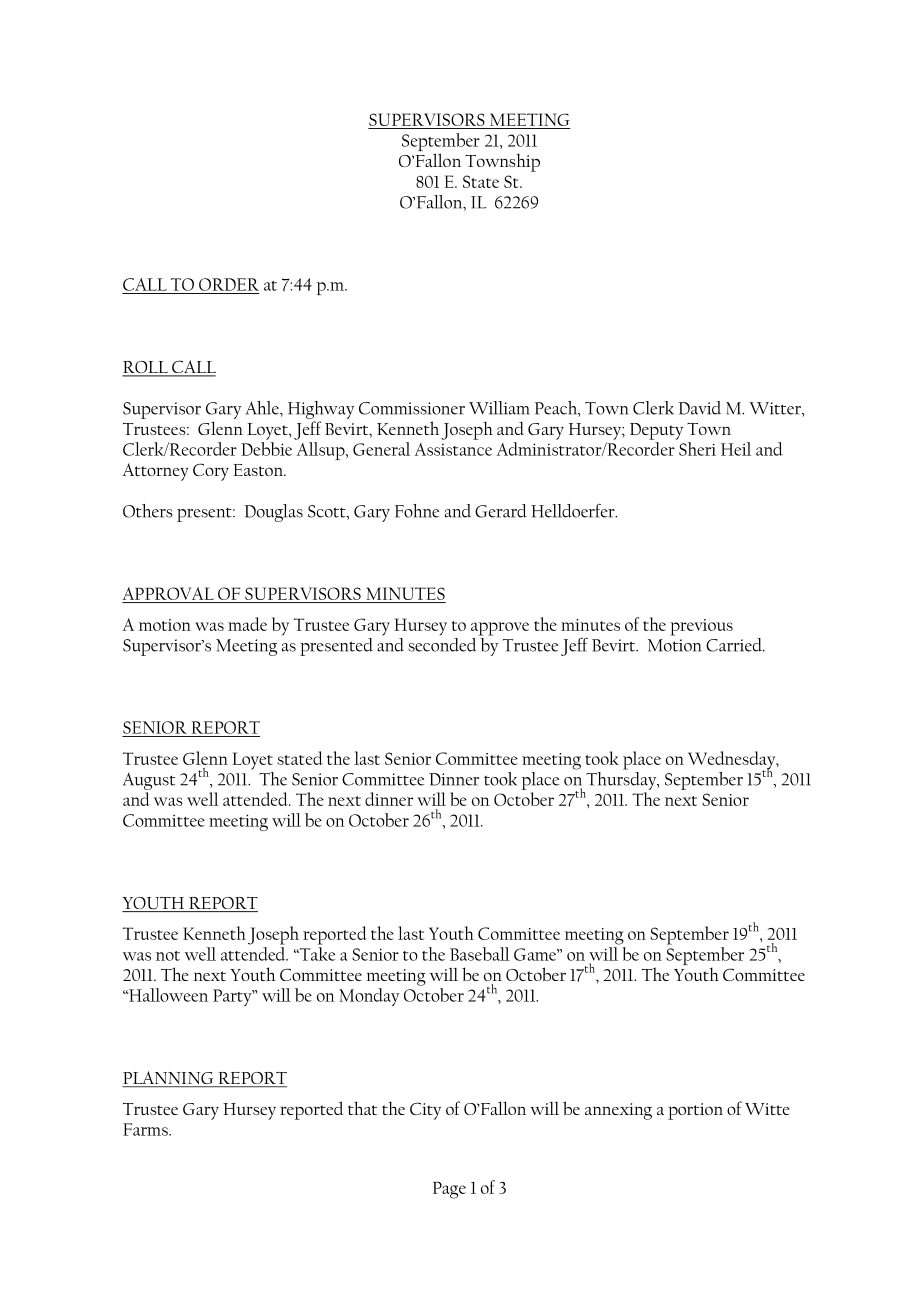 The image size is (924, 1308). Describe the element at coordinates (146, 1129) in the page. I see `Farms` at that location.
